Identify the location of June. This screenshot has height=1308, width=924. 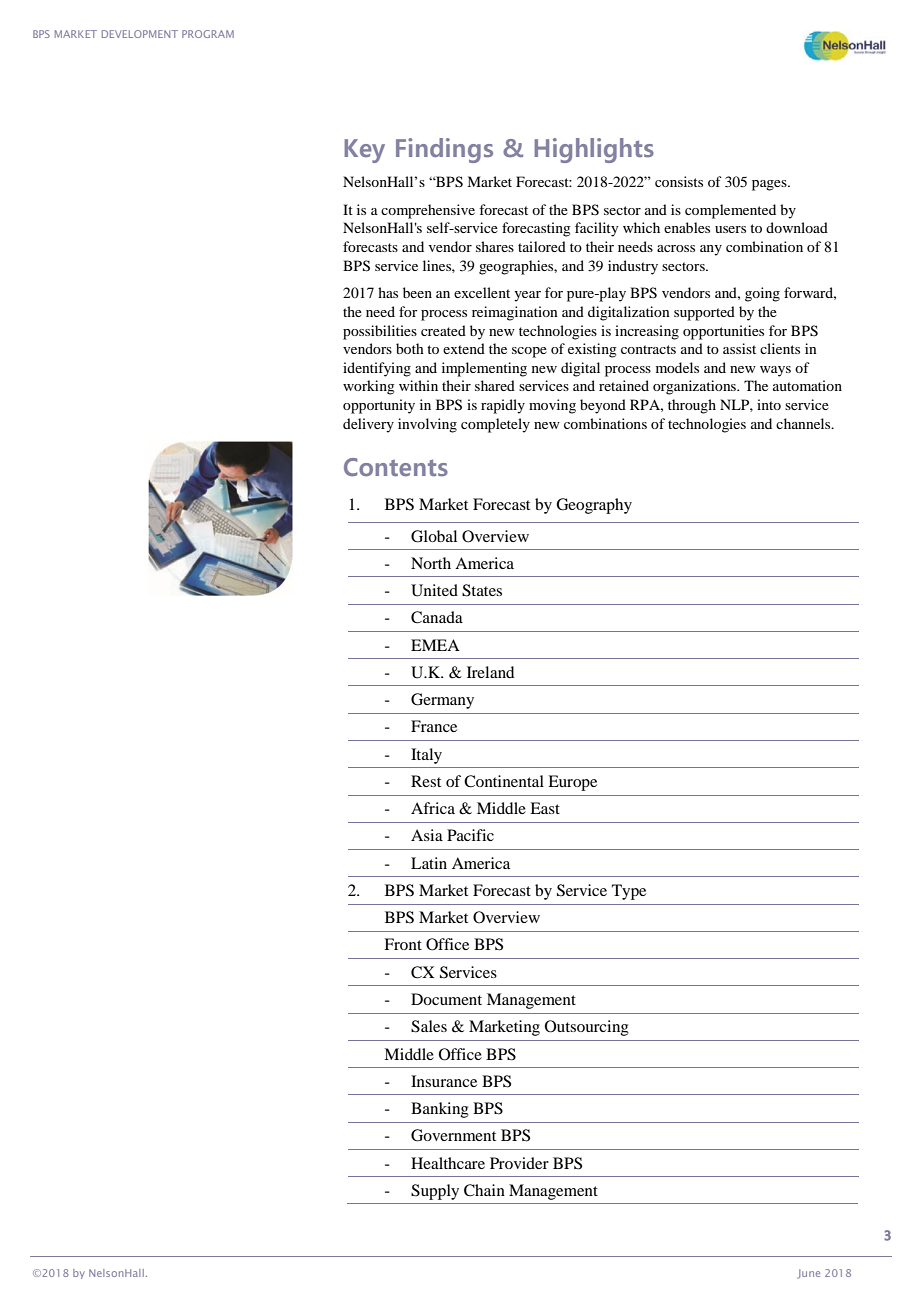
(809, 1274).
